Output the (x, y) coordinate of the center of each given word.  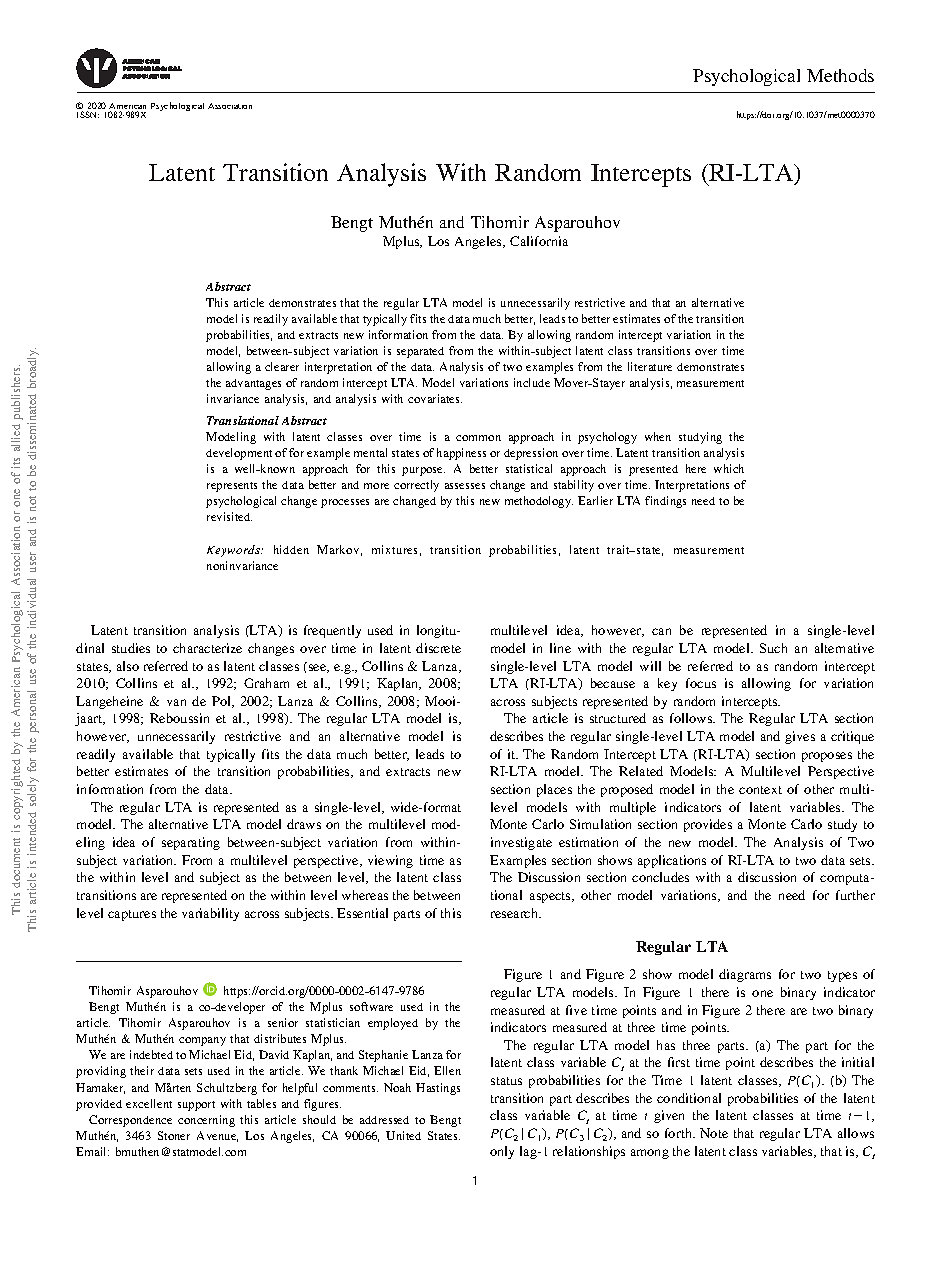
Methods (840, 75)
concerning (206, 1121)
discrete (438, 648)
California (539, 241)
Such (773, 648)
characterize (207, 648)
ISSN (88, 114)
